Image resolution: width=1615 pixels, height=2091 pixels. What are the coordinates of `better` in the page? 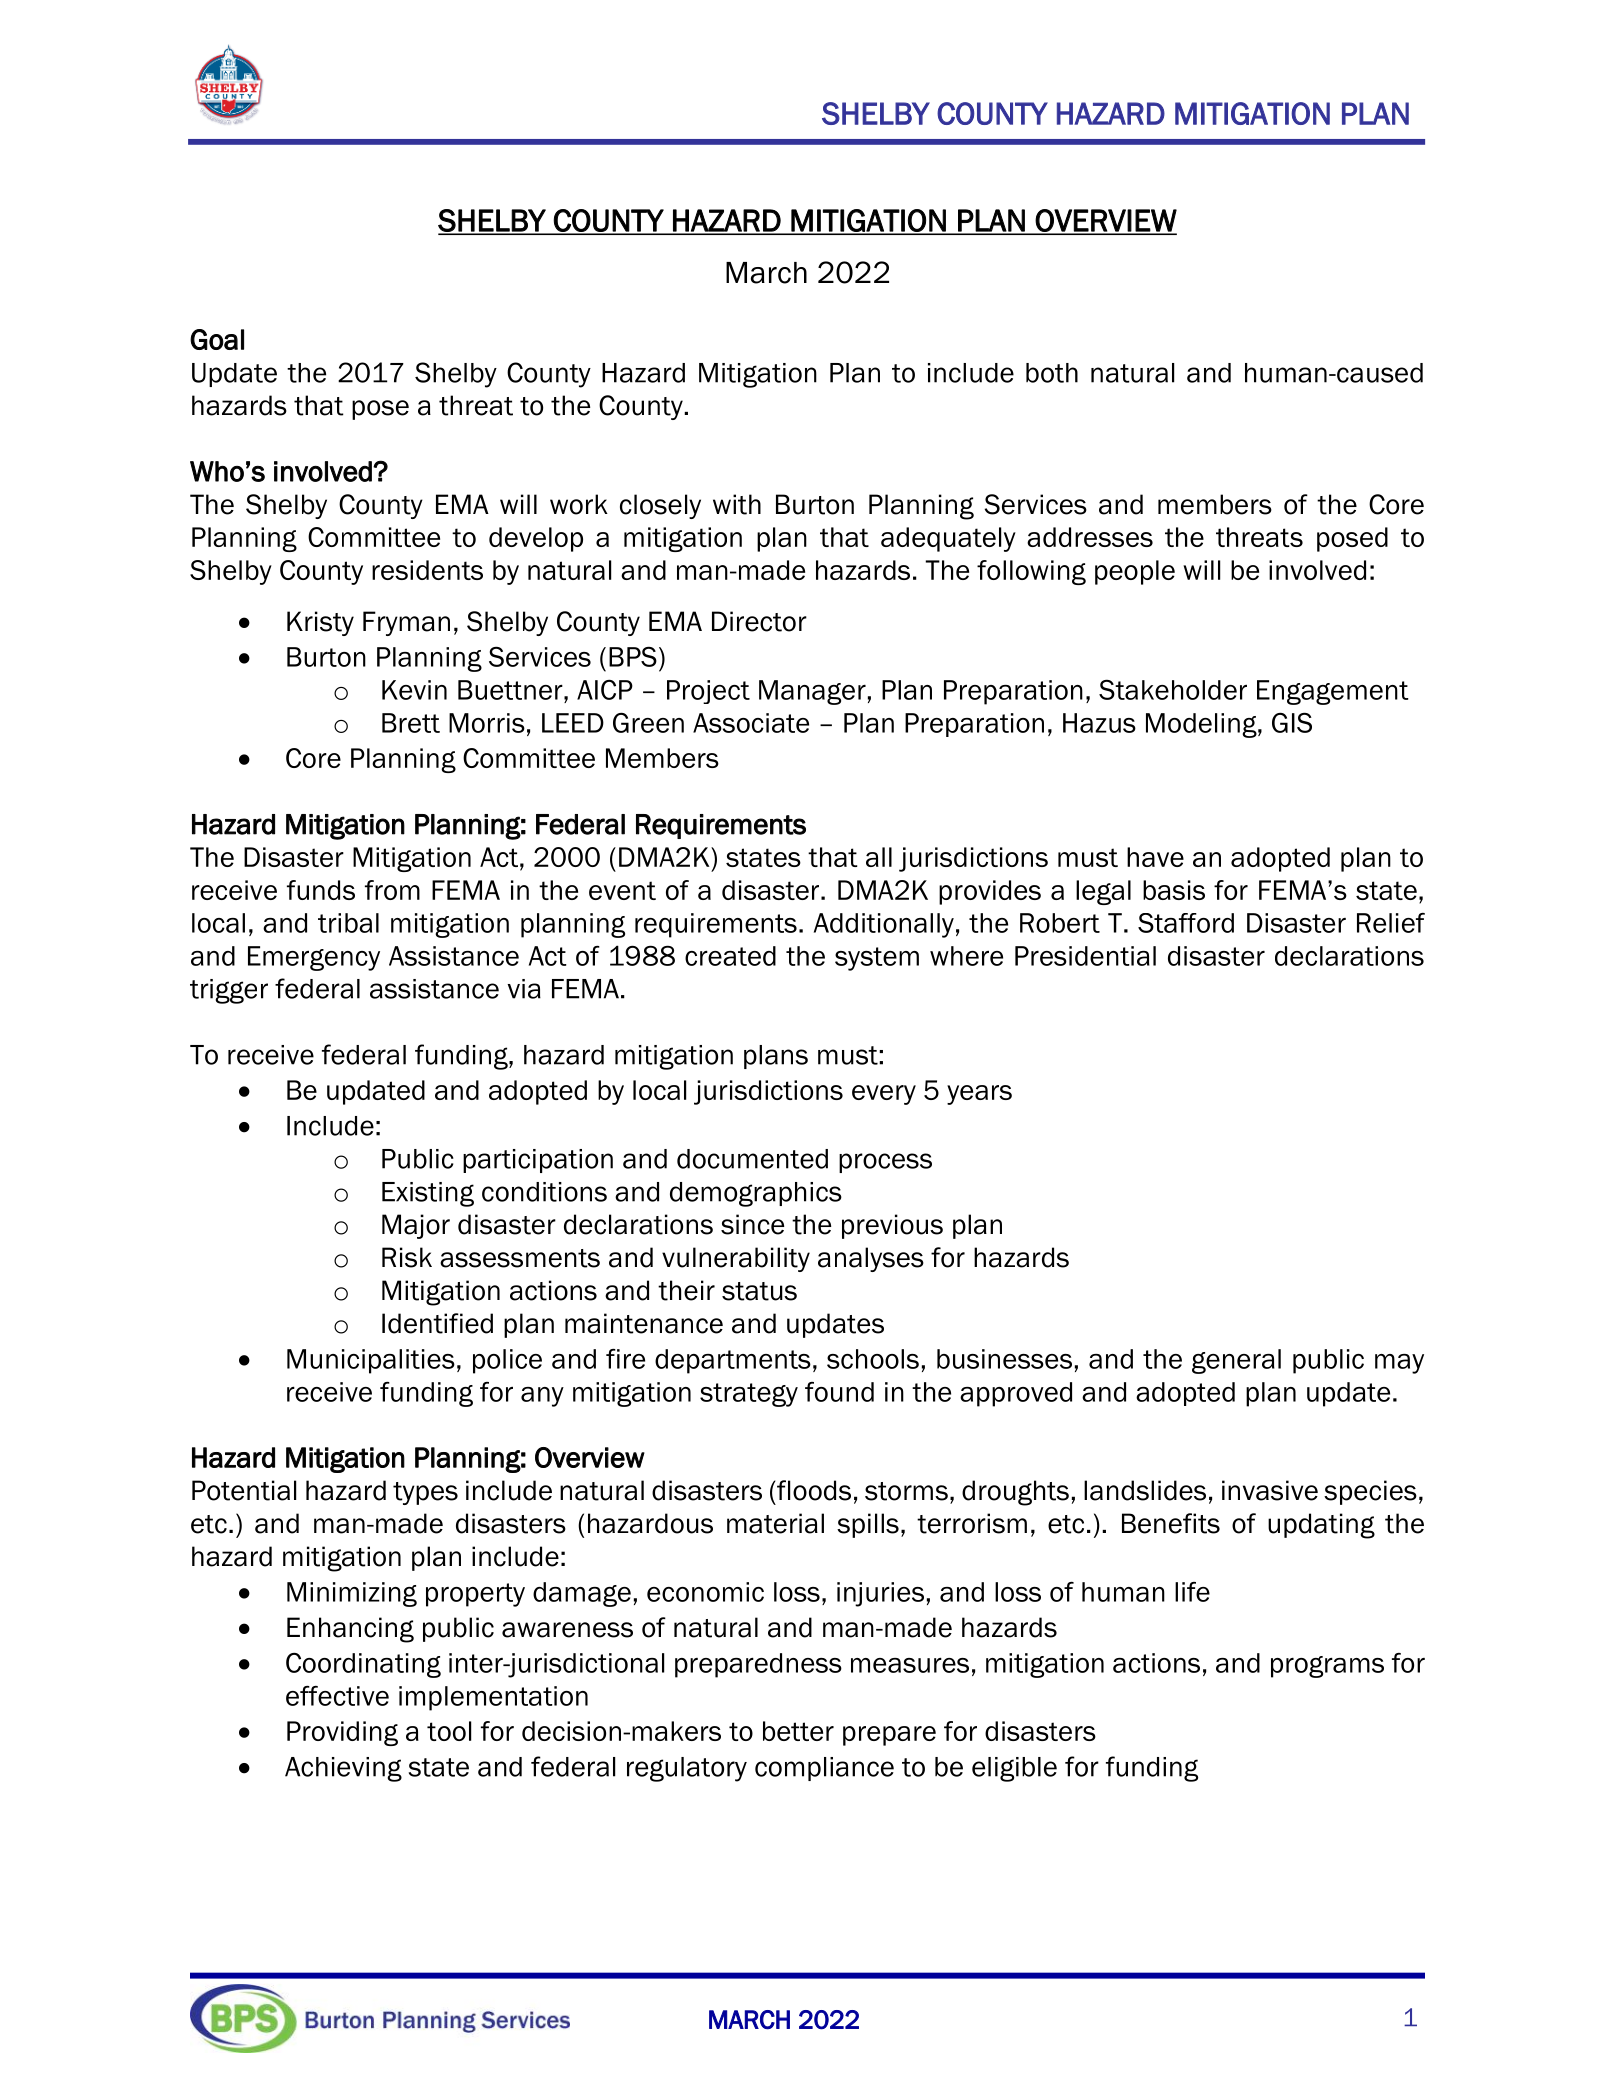 It's located at (798, 1731).
